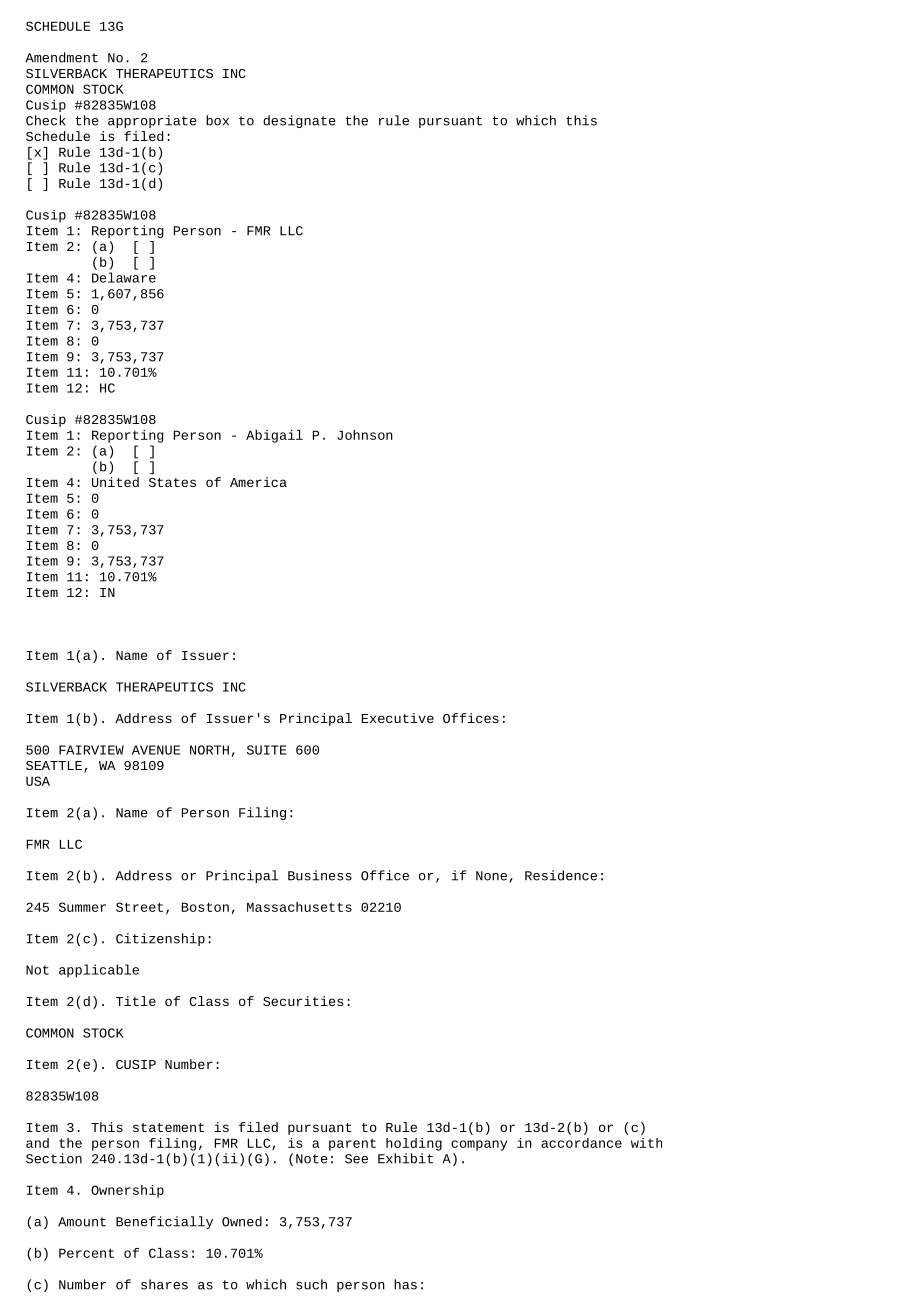  Describe the element at coordinates (99, 971) in the page. I see `applicable` at that location.
